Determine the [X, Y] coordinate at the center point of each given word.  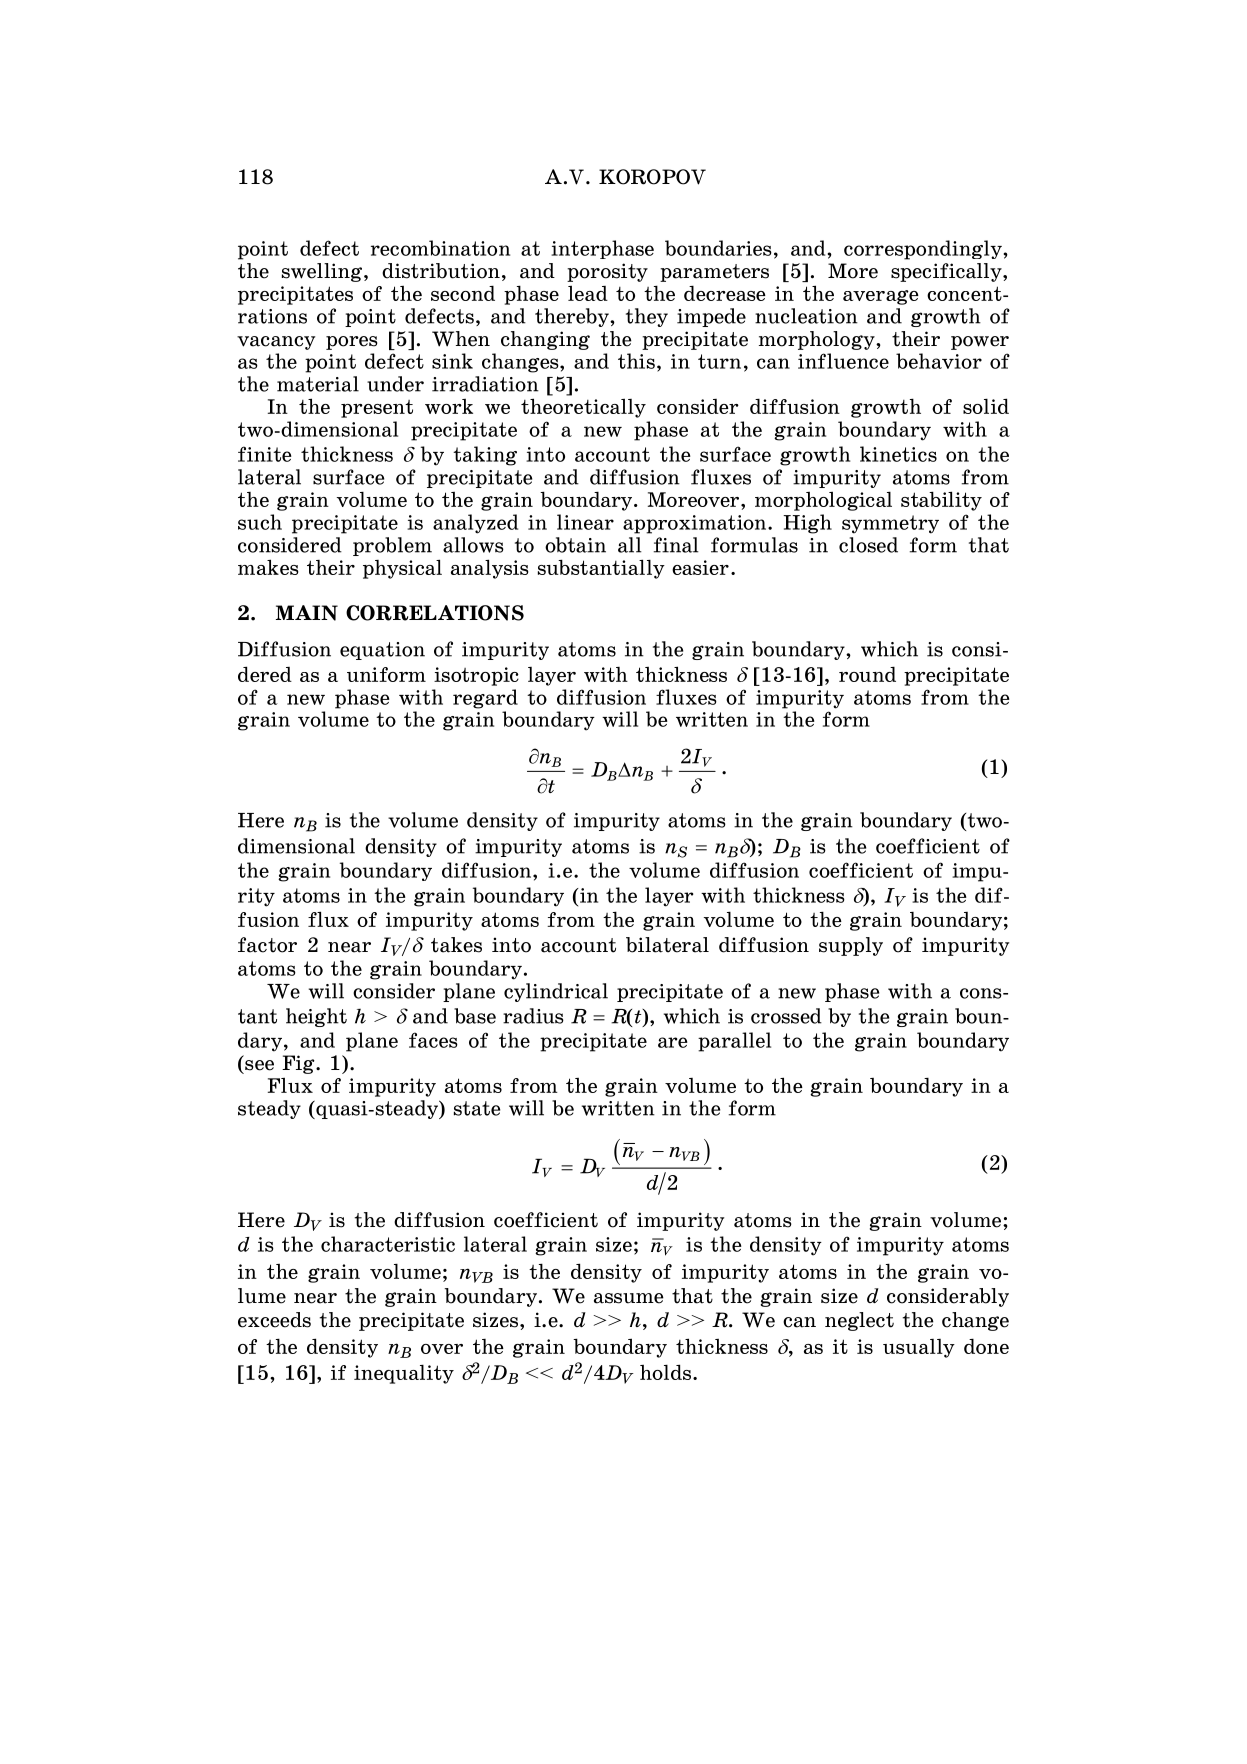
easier [700, 567]
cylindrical [556, 992]
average [881, 297]
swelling [322, 272]
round [867, 674]
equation [382, 651]
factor [267, 945]
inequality [404, 1374]
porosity [607, 272]
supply [851, 946]
